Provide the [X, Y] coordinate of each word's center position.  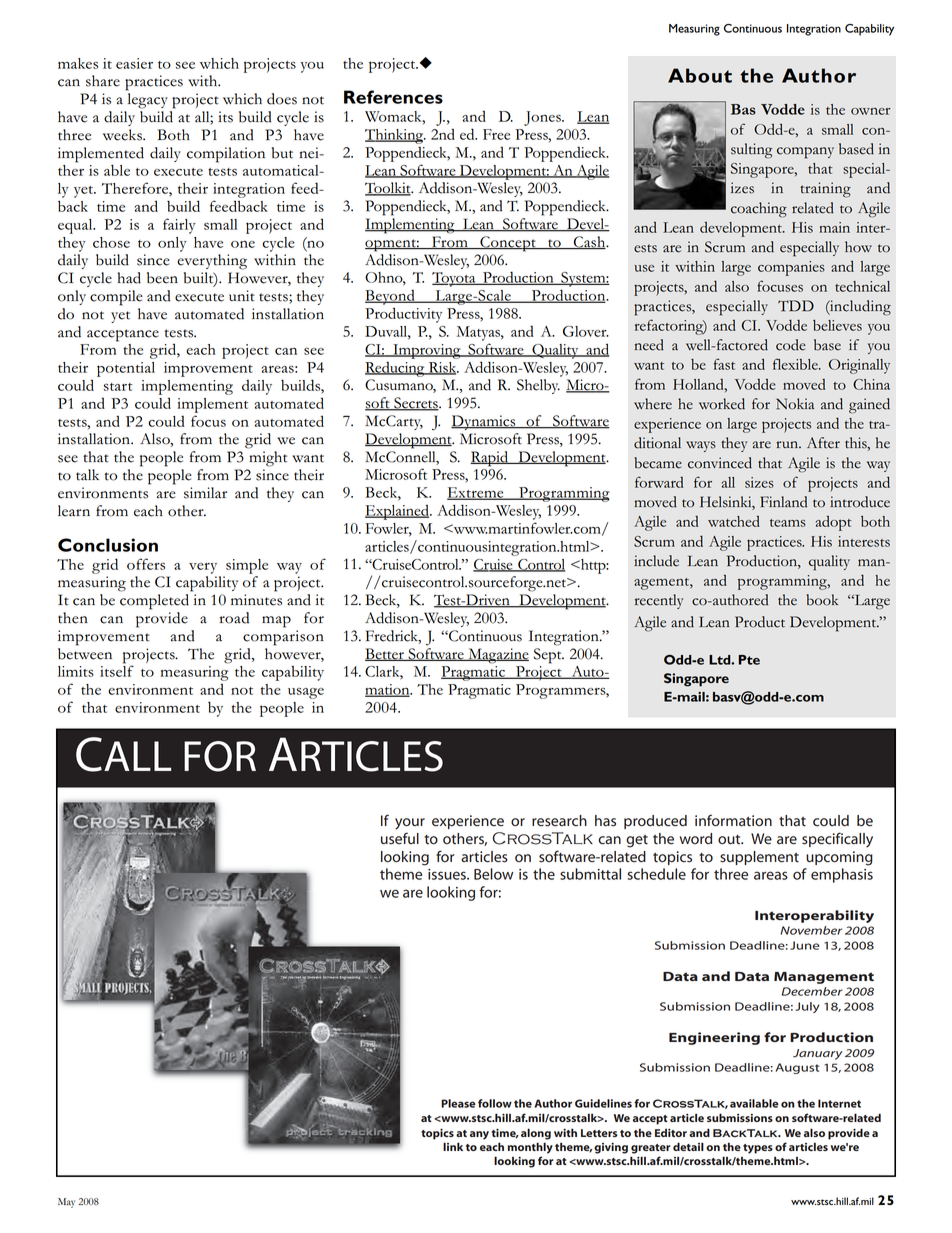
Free [496, 134]
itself [117, 671]
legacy [148, 101]
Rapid [490, 459]
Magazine [497, 656]
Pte [749, 660]
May [66, 1203]
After [823, 443]
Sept [549, 656]
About [700, 75]
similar [205, 493]
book [822, 600]
